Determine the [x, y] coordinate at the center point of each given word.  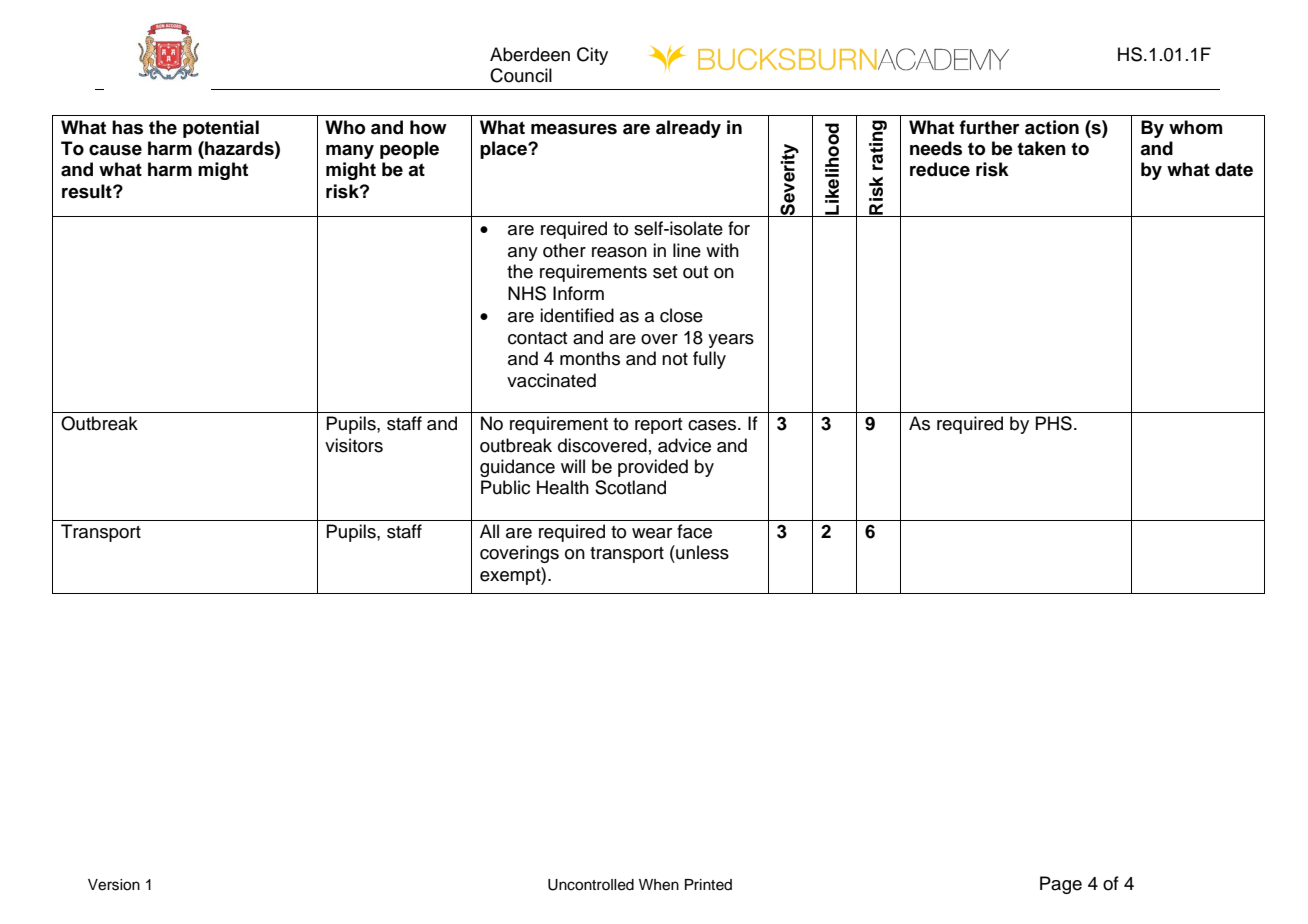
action [1052, 127]
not [675, 359]
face [694, 531]
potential [221, 129]
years [731, 341]
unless [701, 552]
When [659, 885]
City [592, 56]
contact [538, 338]
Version [114, 885]
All [489, 531]
